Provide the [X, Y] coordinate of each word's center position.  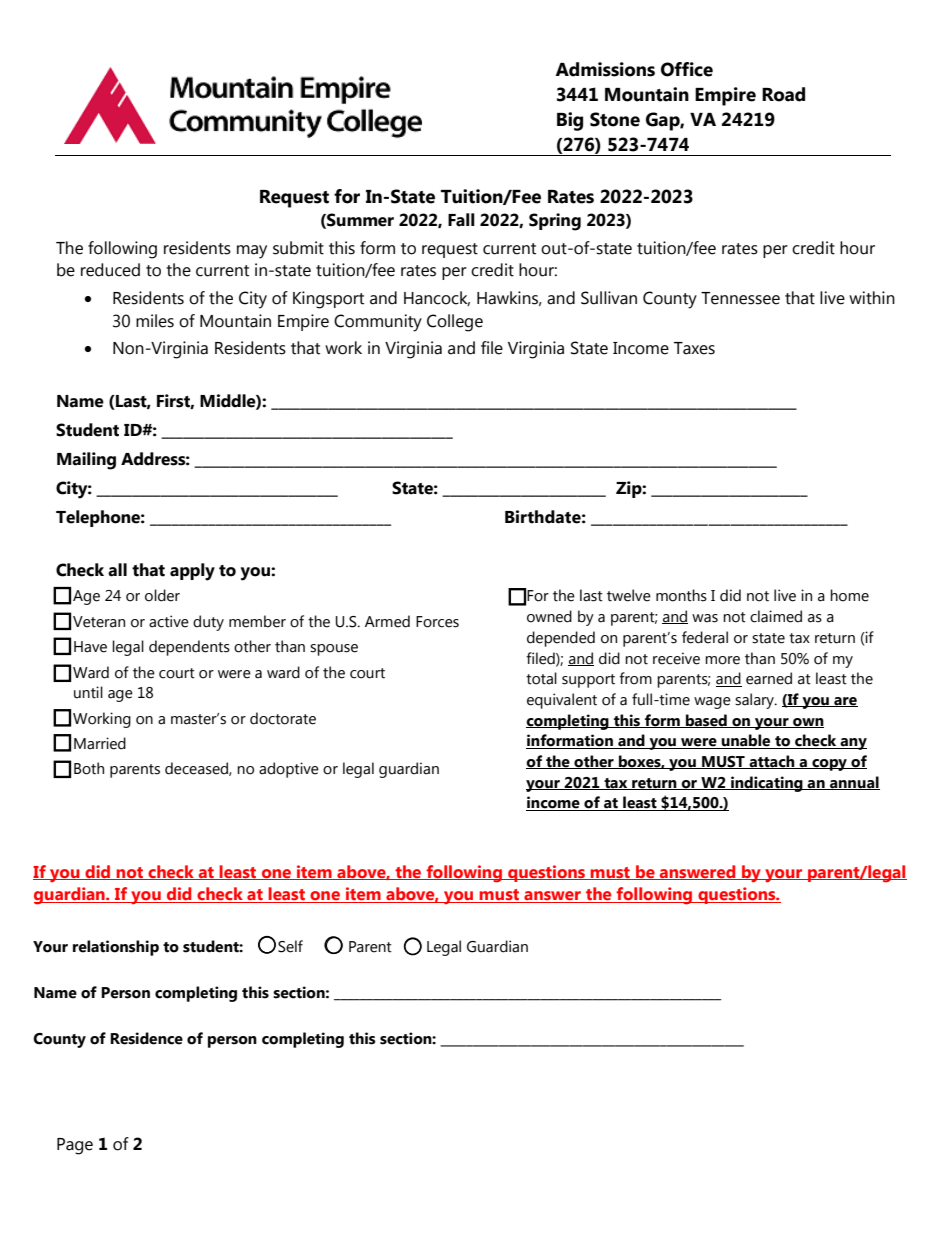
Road [783, 94]
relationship [116, 948]
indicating [767, 784]
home [849, 595]
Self [290, 946]
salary [756, 701]
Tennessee [740, 298]
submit [298, 248]
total [541, 678]
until [88, 692]
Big [570, 121]
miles [155, 321]
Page [75, 1146]
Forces [437, 622]
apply [192, 572]
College [455, 323]
